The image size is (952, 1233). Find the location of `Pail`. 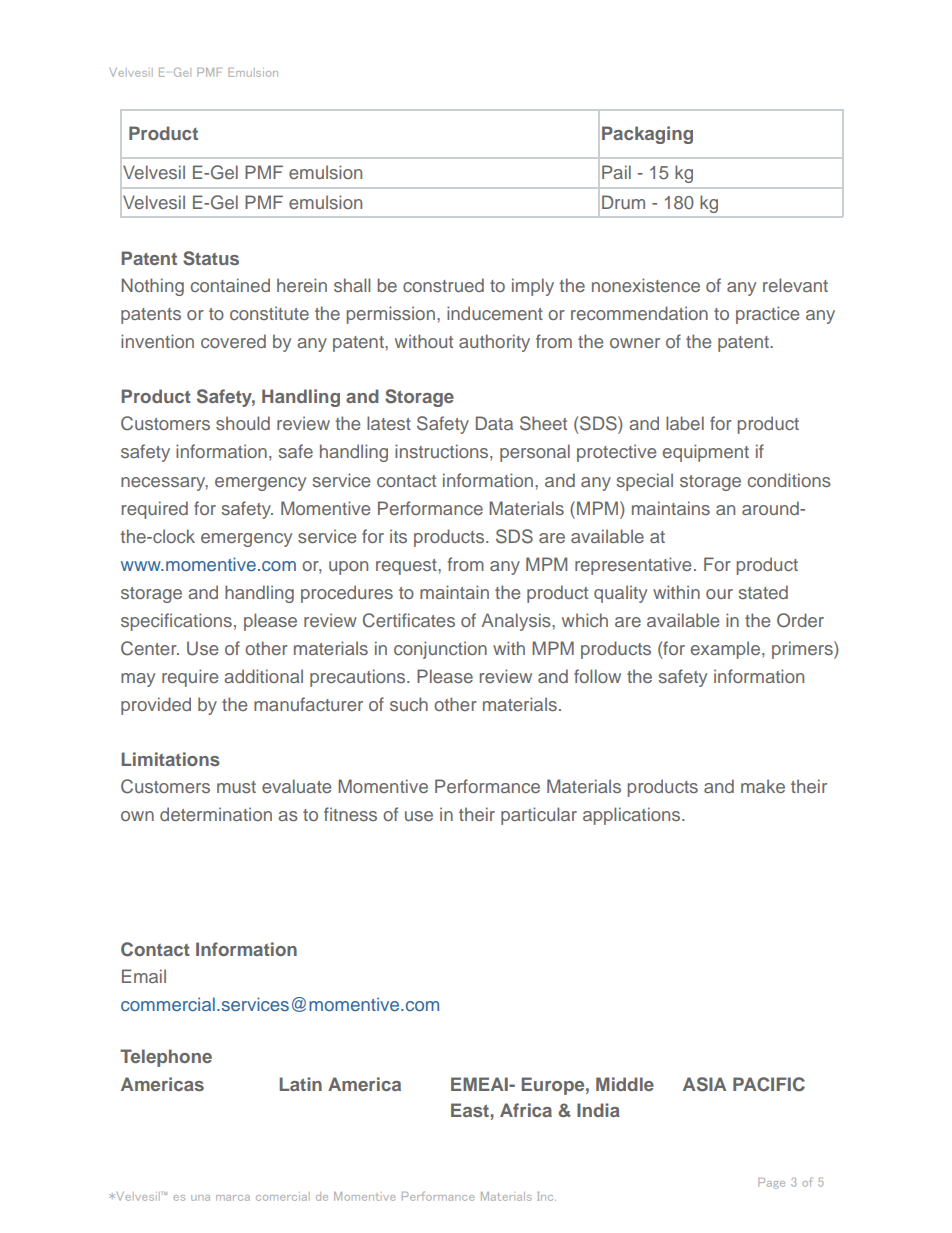

Pail is located at coordinates (616, 172).
